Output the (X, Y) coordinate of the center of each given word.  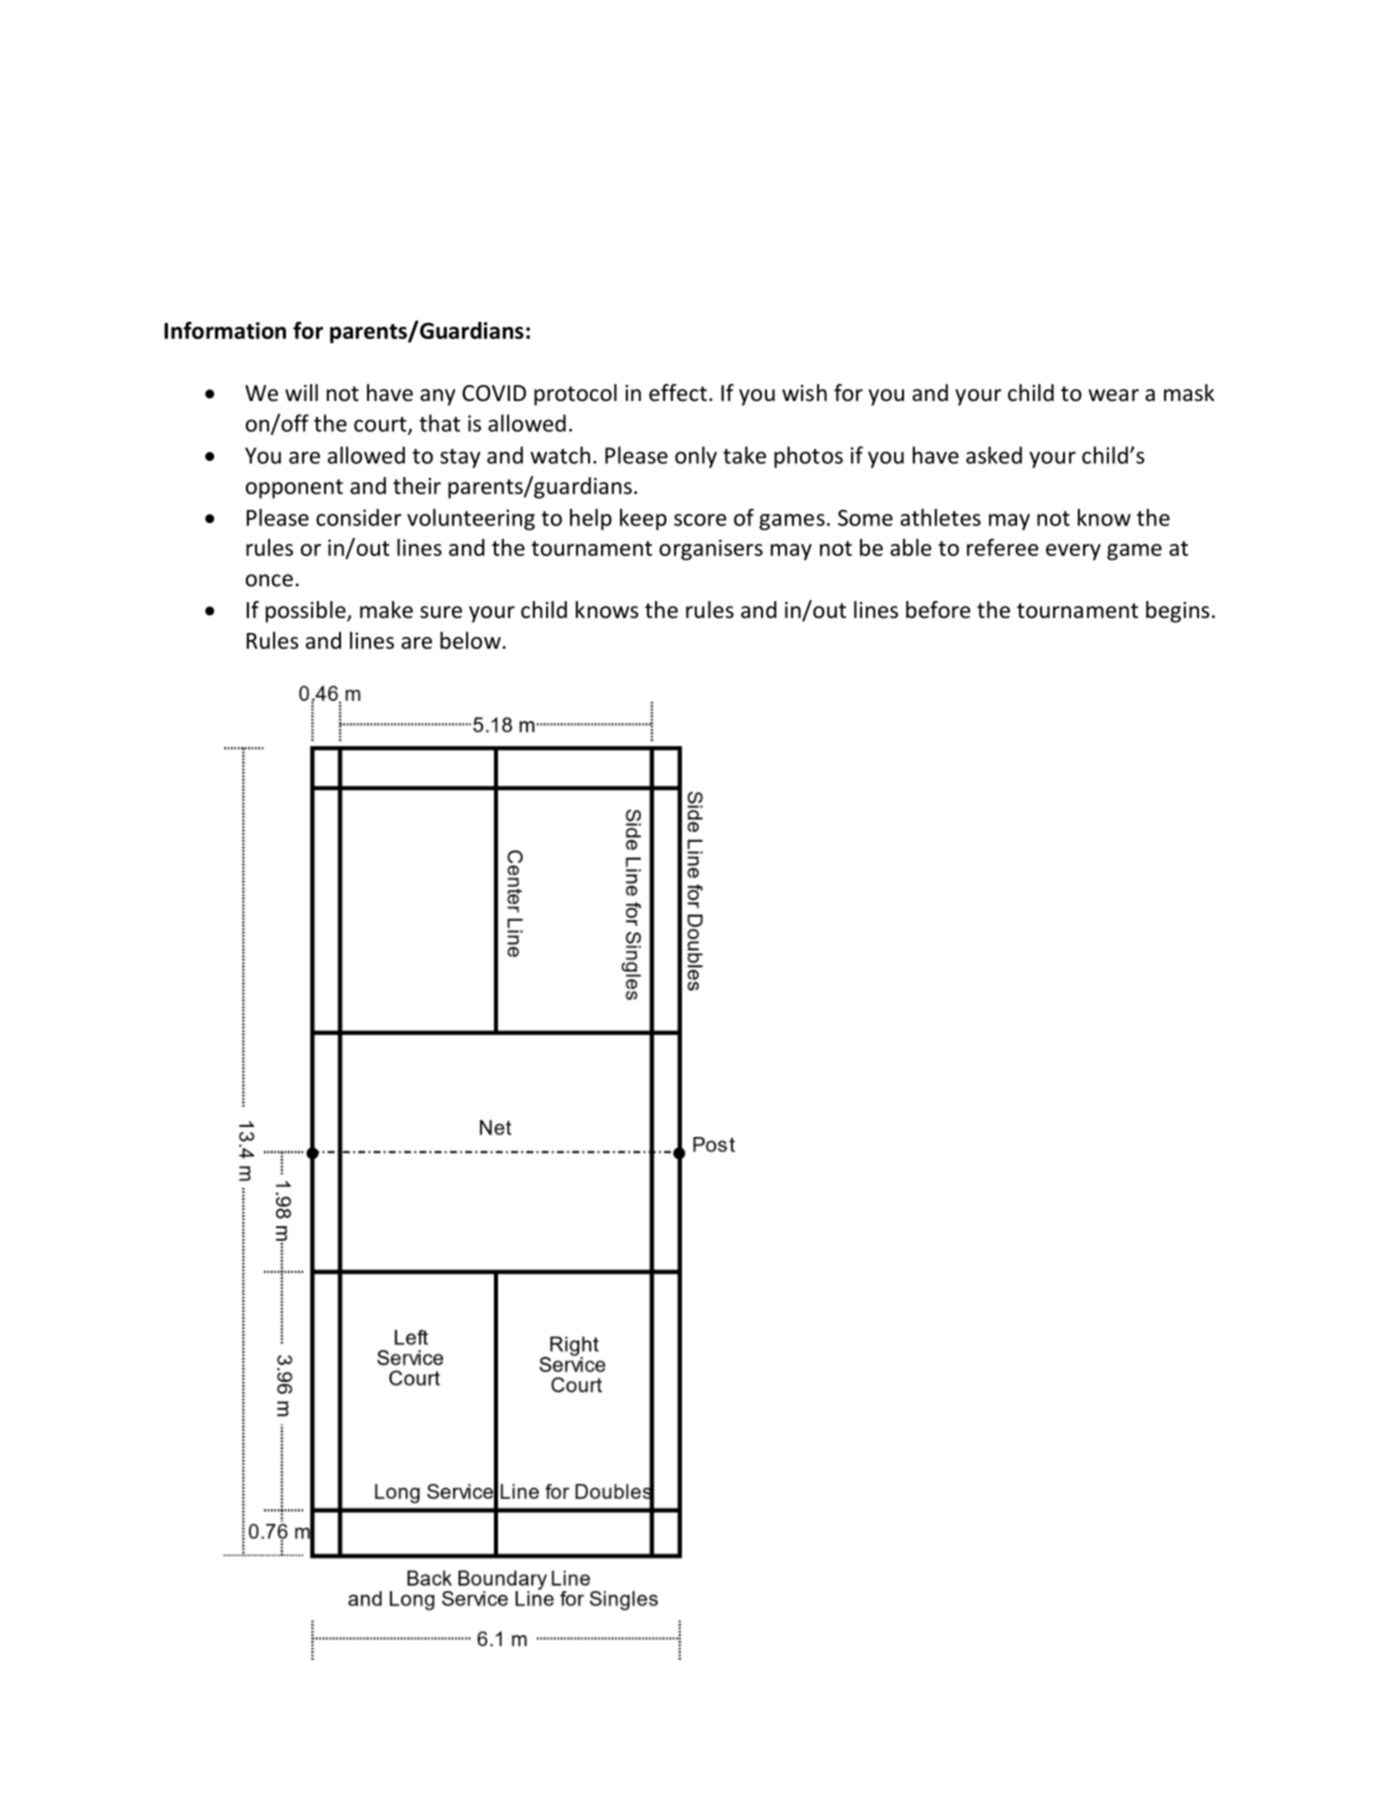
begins (1177, 612)
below (470, 640)
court (381, 425)
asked (994, 455)
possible (307, 612)
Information (225, 330)
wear (1114, 395)
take (744, 455)
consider (359, 517)
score (700, 520)
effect (678, 393)
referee (1002, 547)
